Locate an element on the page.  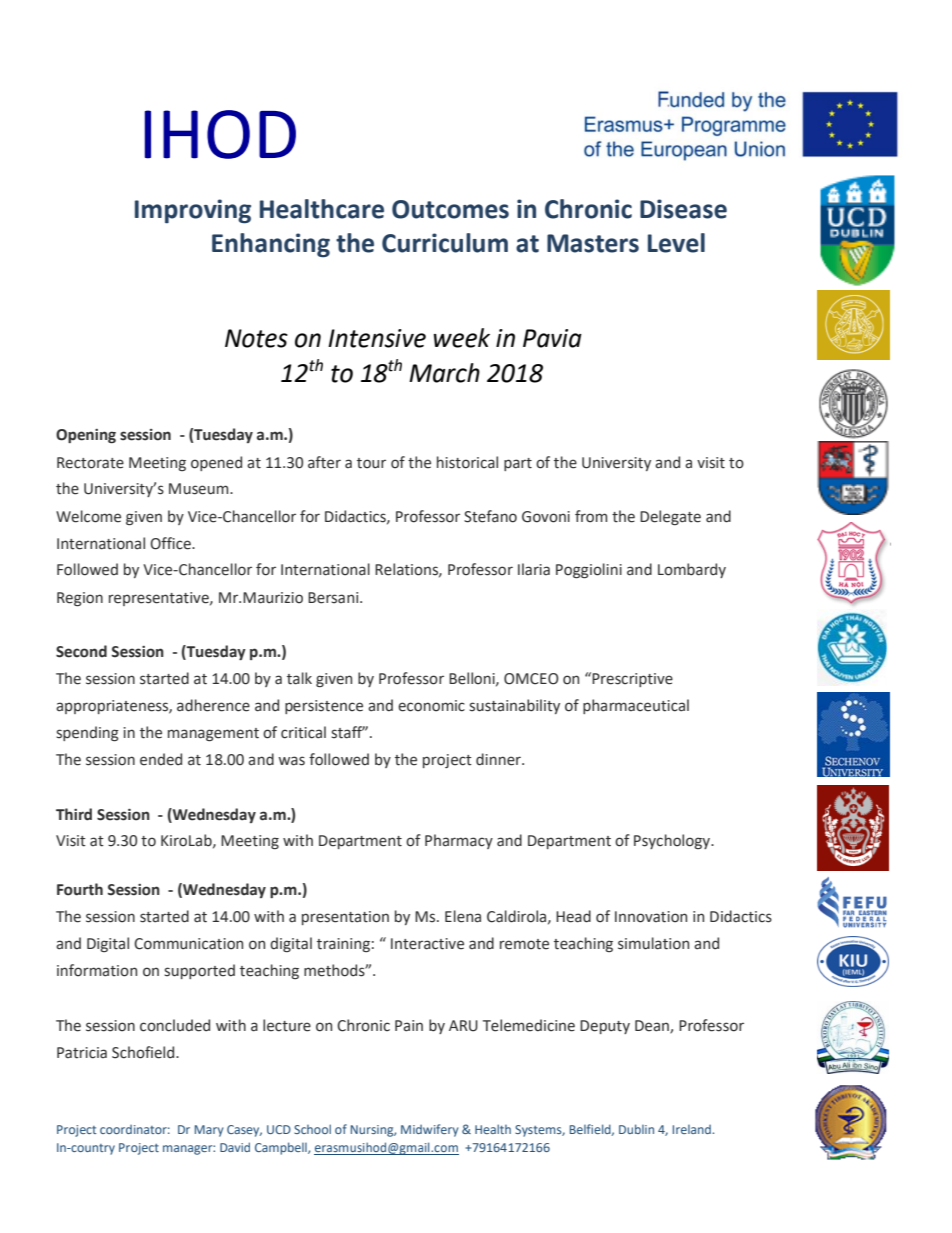
Masters is located at coordinates (593, 243).
